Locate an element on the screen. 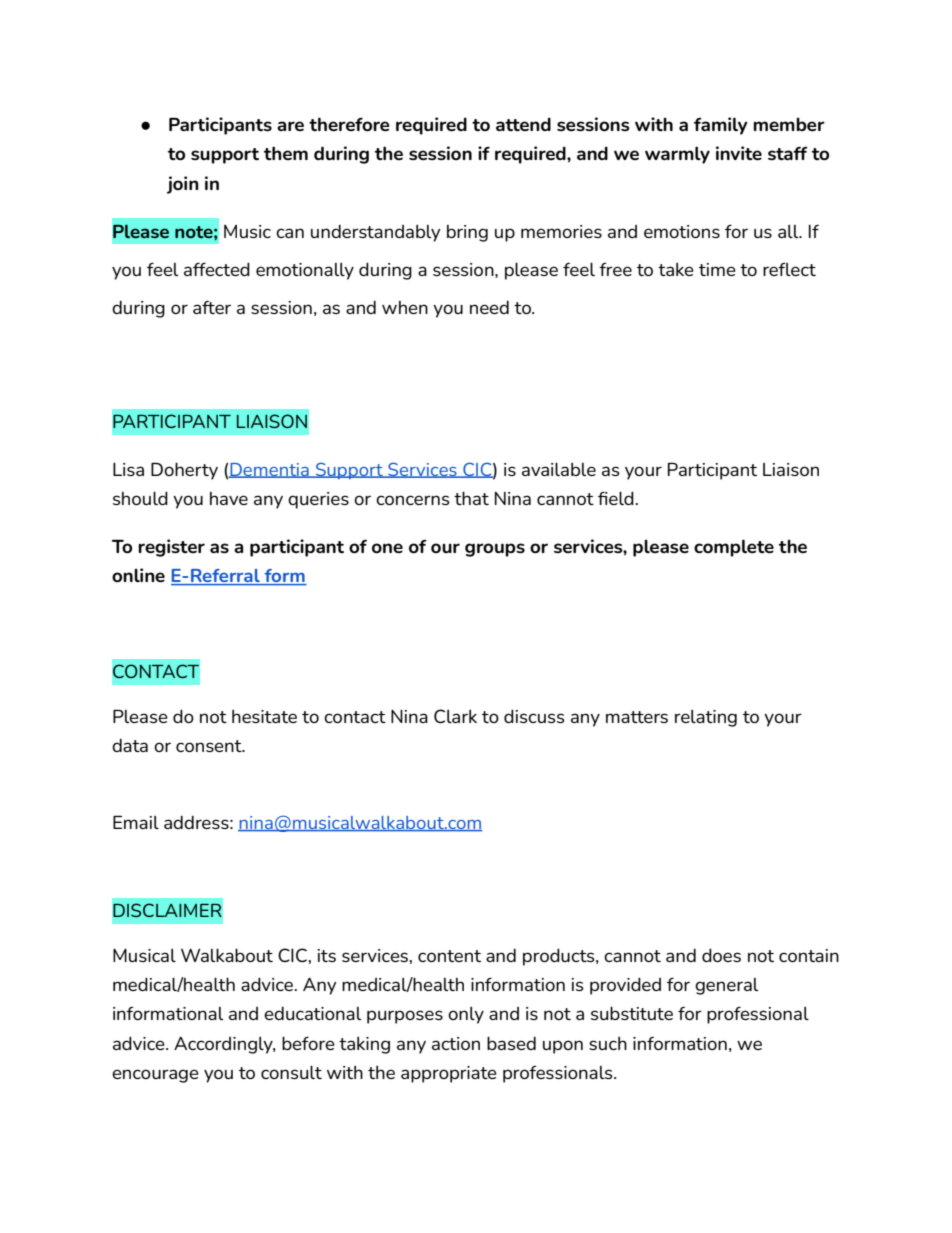 This screenshot has height=1233, width=952. Email is located at coordinates (136, 822).
